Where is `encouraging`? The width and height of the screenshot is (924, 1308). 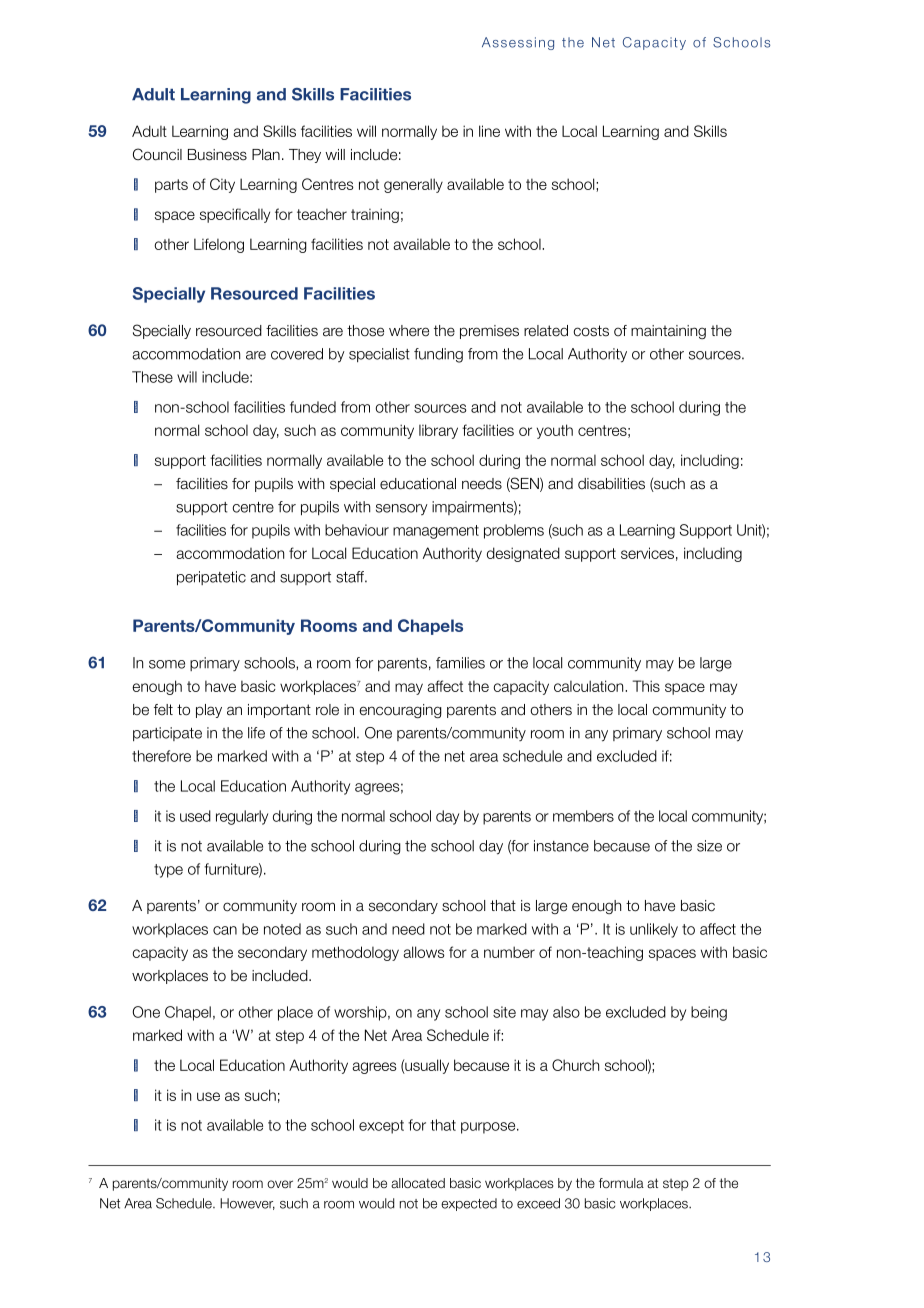 encouraging is located at coordinates (400, 711).
